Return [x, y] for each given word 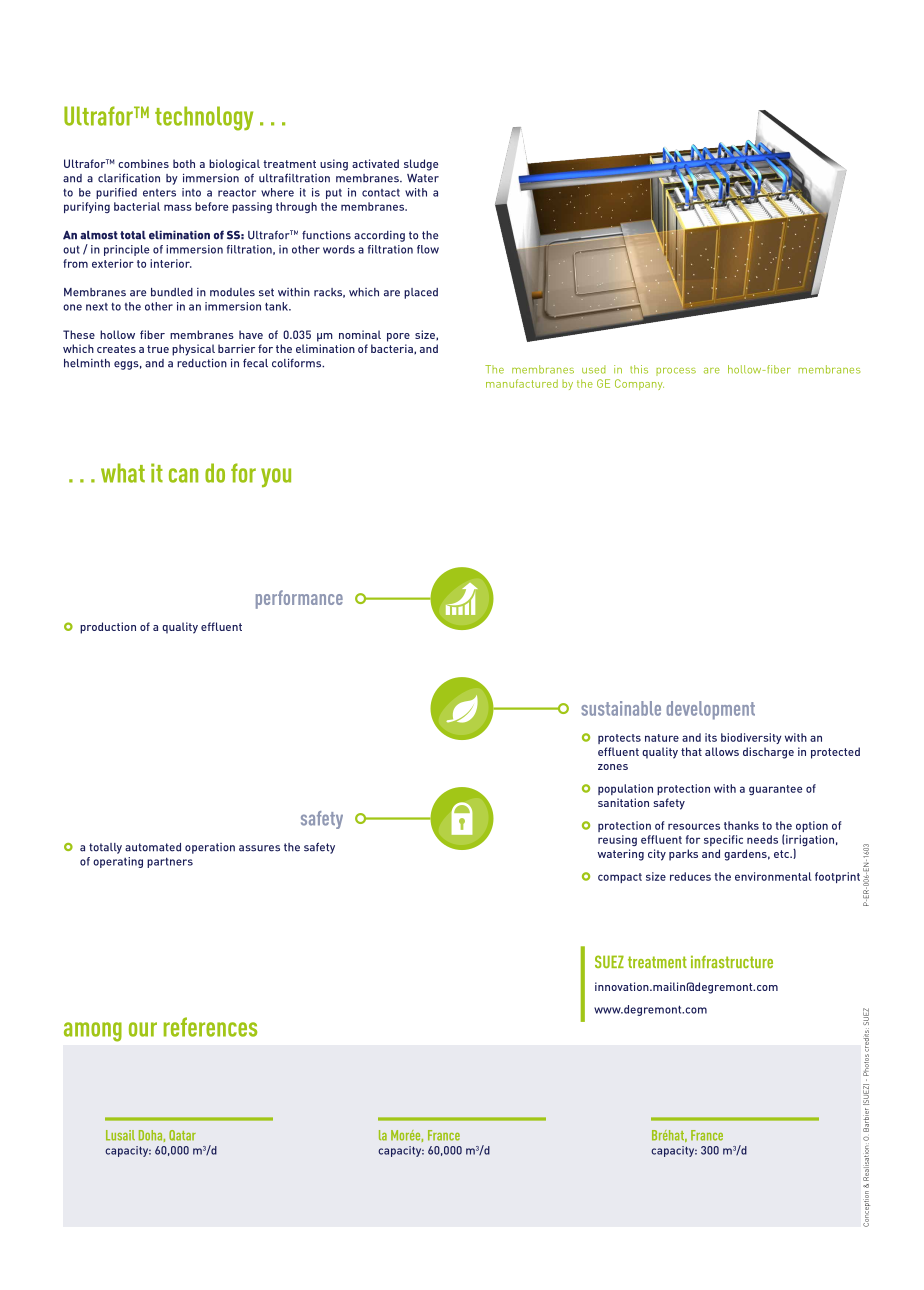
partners [170, 863]
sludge [421, 165]
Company [639, 384]
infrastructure [732, 961]
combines [143, 163]
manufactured [522, 383]
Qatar [182, 1135]
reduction [202, 363]
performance [299, 599]
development [711, 710]
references [210, 1027]
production [108, 628]
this [639, 369]
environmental [773, 876]
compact [620, 878]
